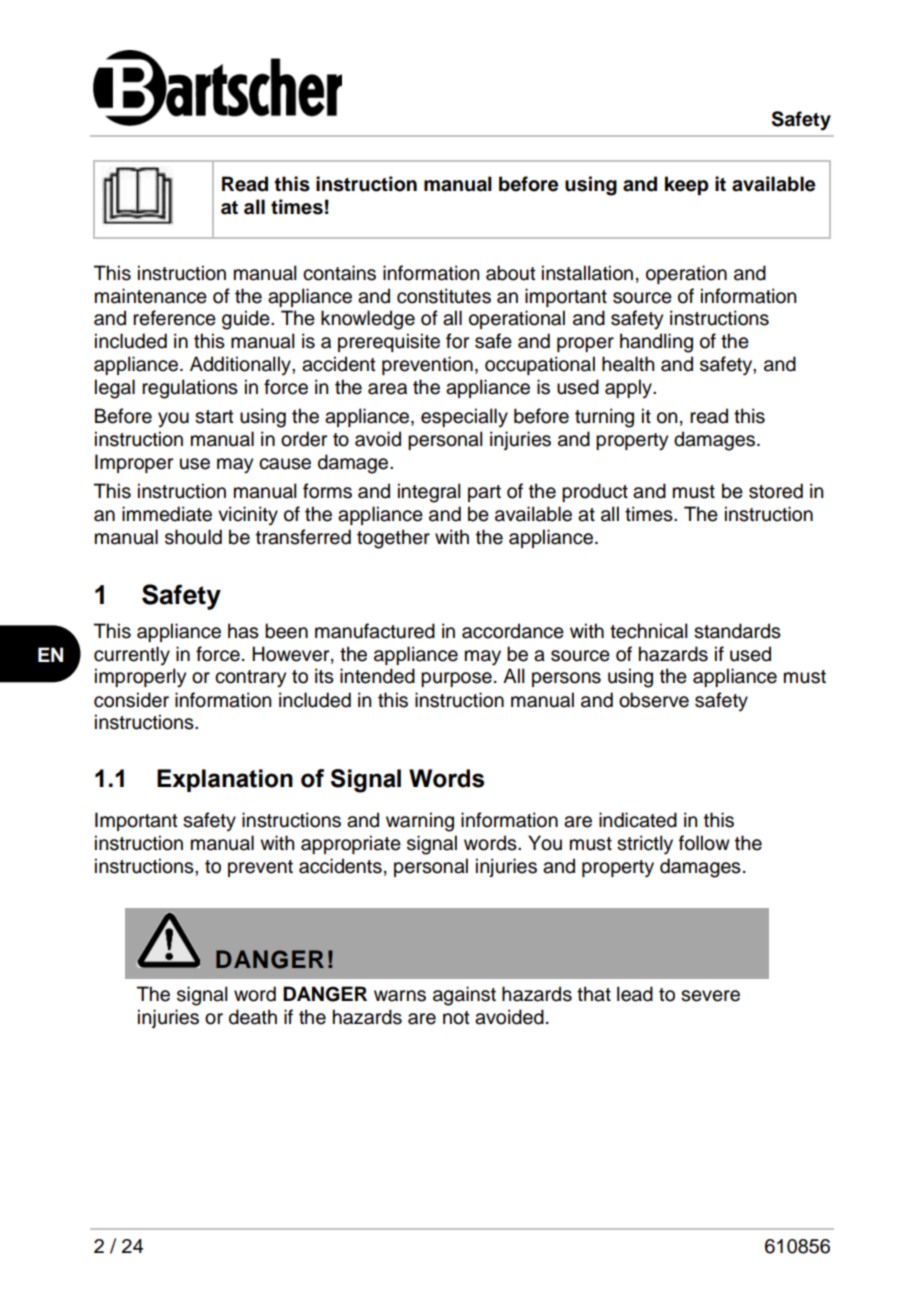  I want to click on indicated, so click(638, 820).
